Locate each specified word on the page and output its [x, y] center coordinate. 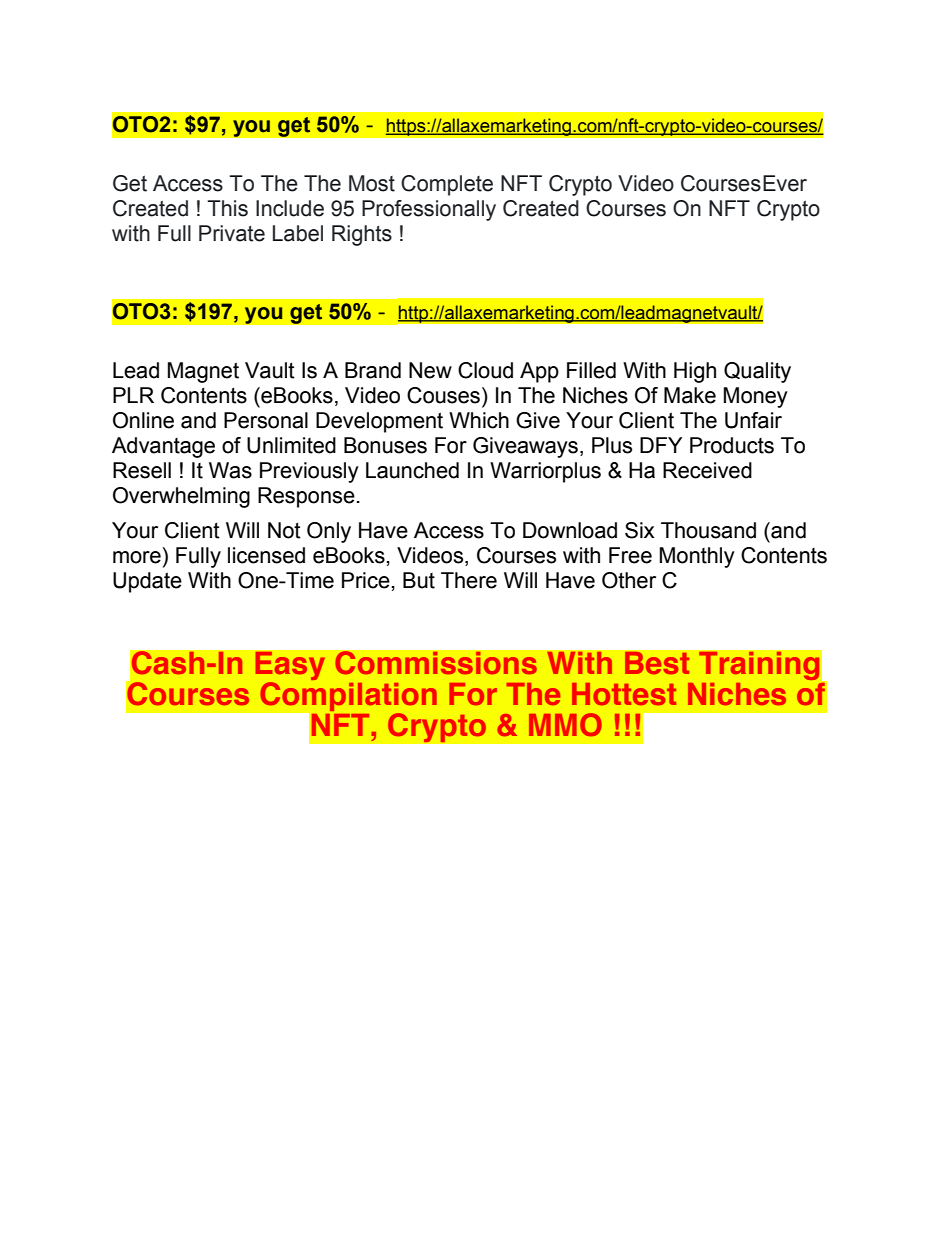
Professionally [429, 210]
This [227, 208]
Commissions [436, 663]
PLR [133, 395]
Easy [290, 667]
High [695, 372]
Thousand [708, 530]
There [469, 580]
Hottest [624, 694]
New [430, 370]
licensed [266, 555]
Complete [447, 185]
